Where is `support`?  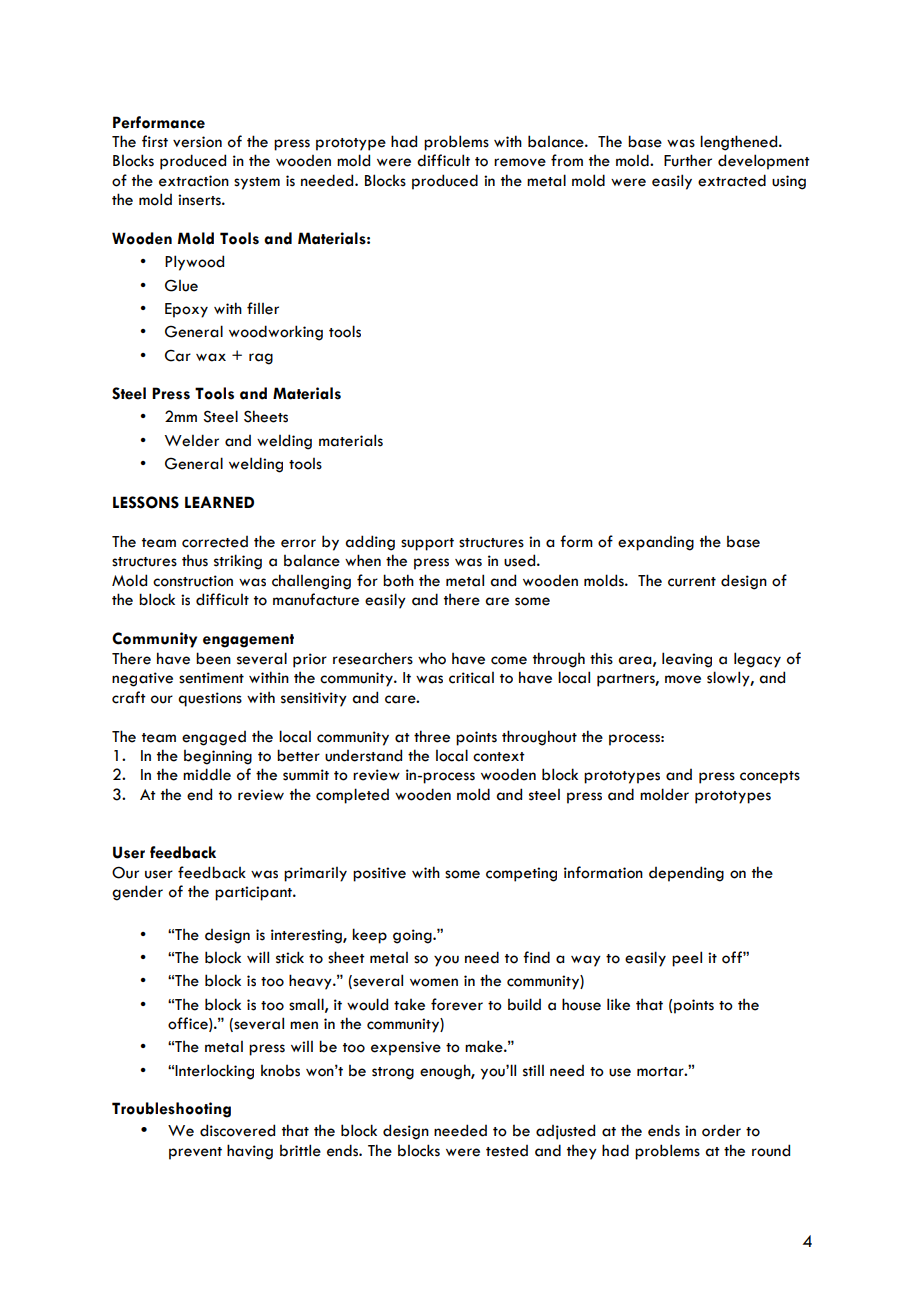
support is located at coordinates (427, 544).
